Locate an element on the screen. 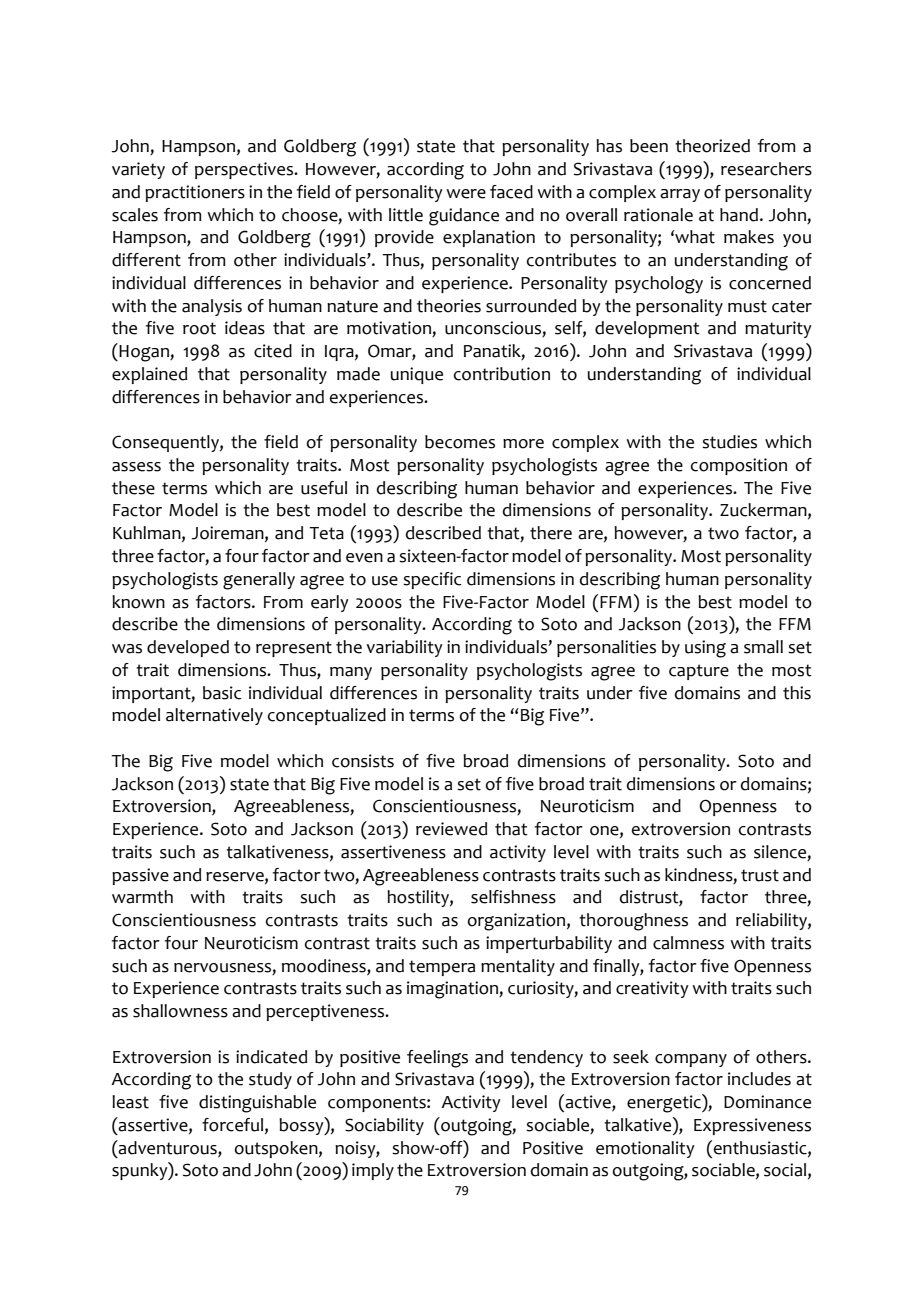 The image size is (924, 1308). reviewed is located at coordinates (451, 829).
